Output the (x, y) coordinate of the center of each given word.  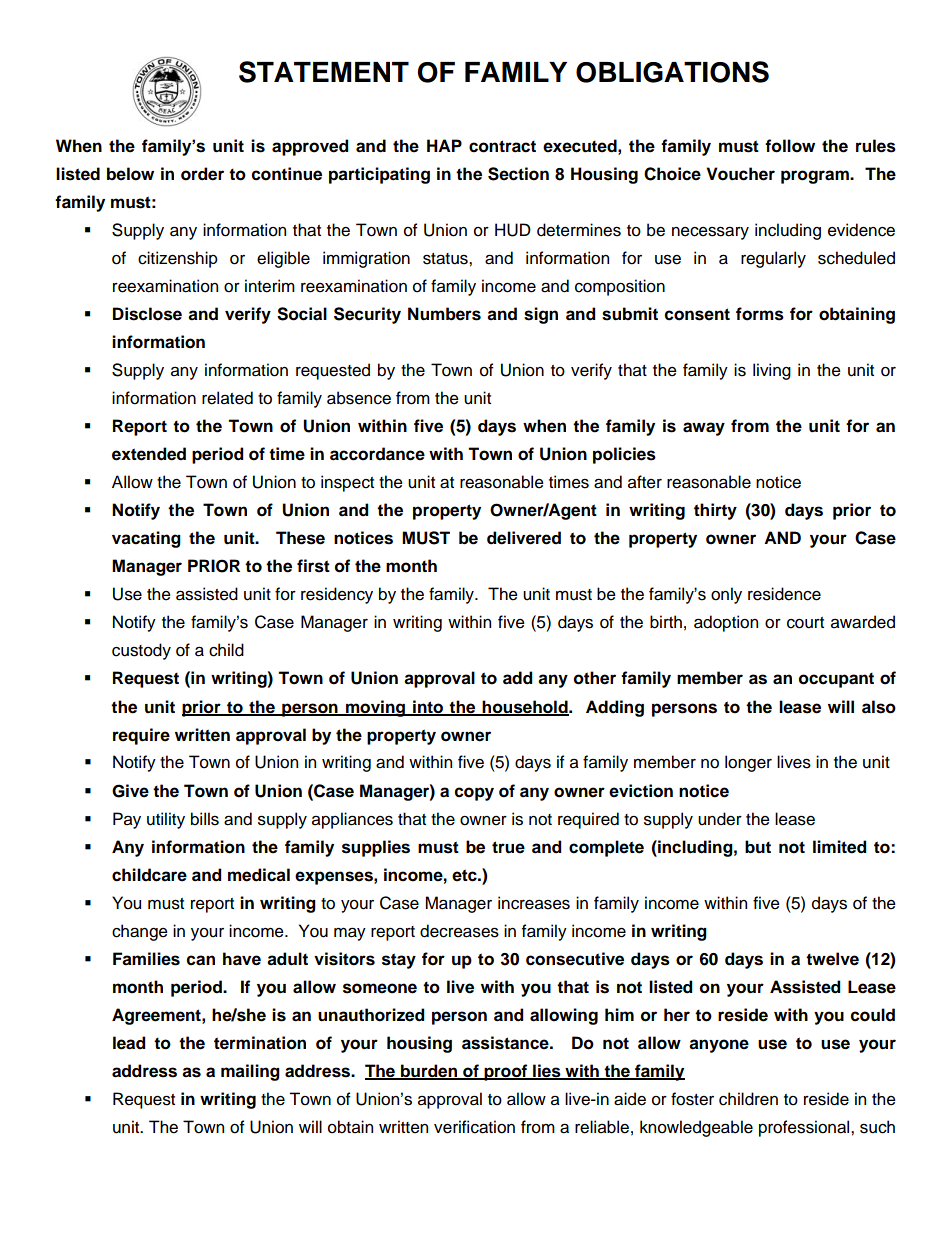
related (227, 398)
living (772, 371)
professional (805, 1128)
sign (541, 315)
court (805, 623)
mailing (250, 1072)
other (595, 678)
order (202, 174)
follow (790, 146)
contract (502, 146)
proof (506, 1072)
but (758, 847)
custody (141, 651)
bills (205, 819)
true (508, 847)
